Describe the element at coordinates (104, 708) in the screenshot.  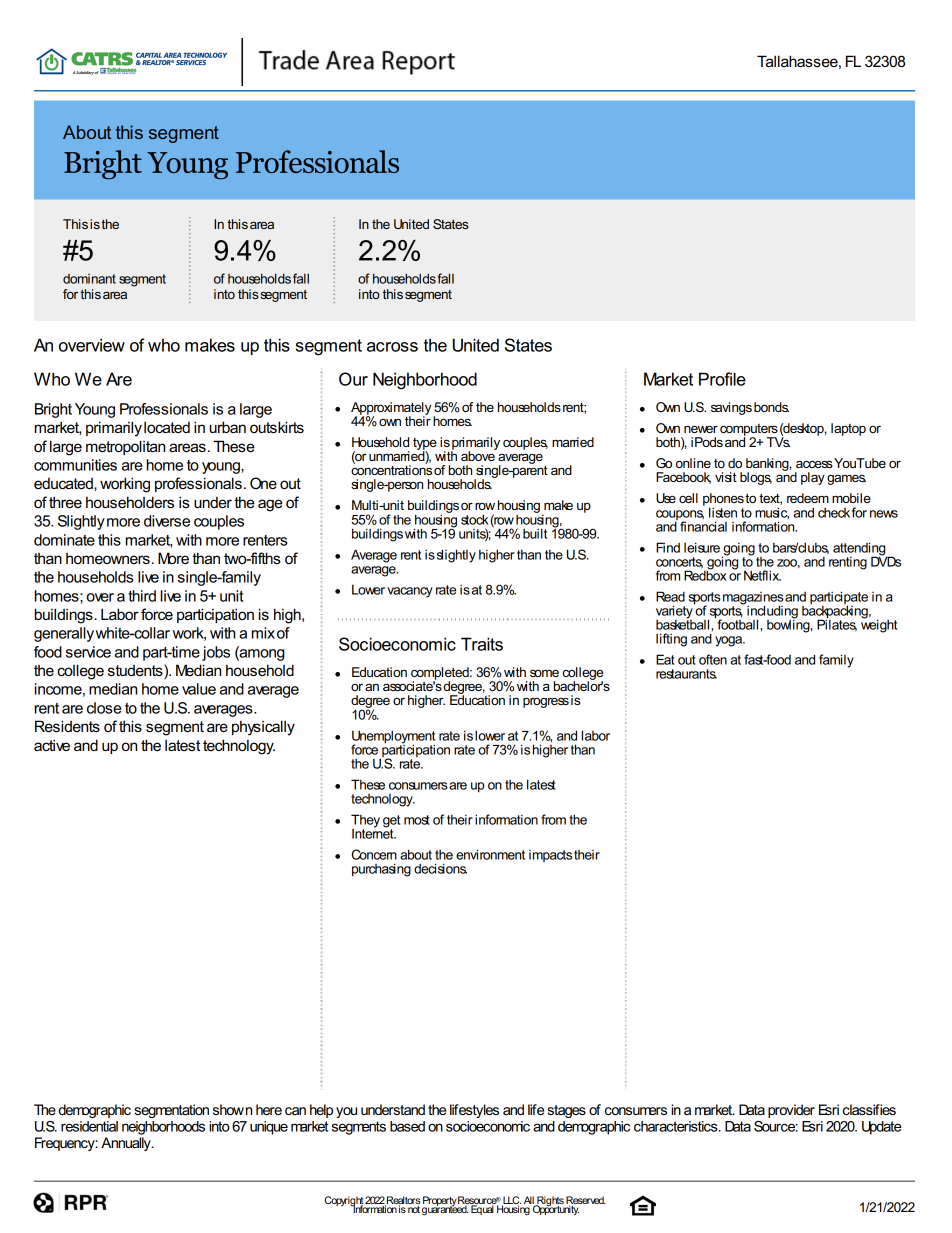
I see `close` at that location.
